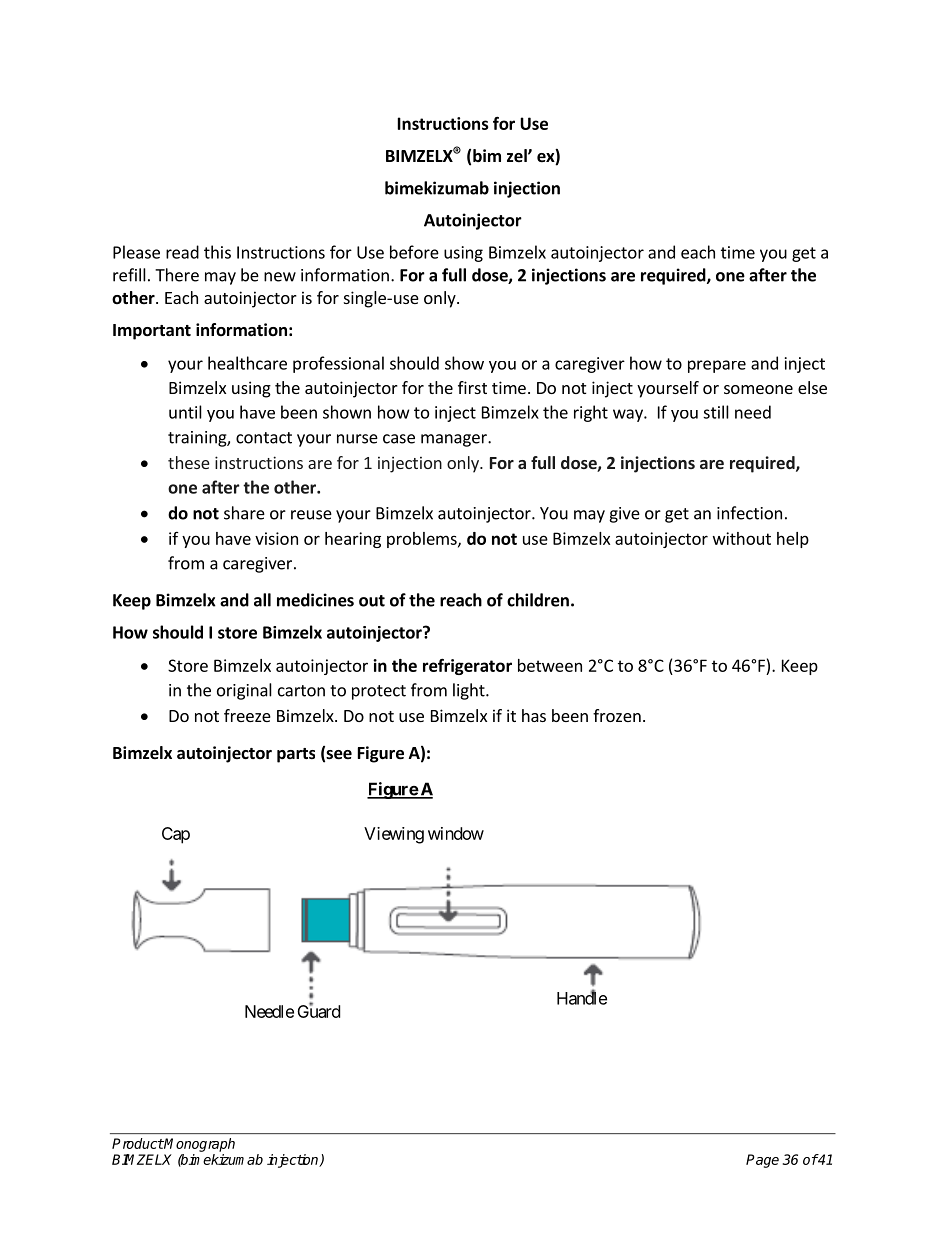 The image size is (952, 1233). What do you see at coordinates (749, 513) in the page?
I see `infection` at bounding box center [749, 513].
